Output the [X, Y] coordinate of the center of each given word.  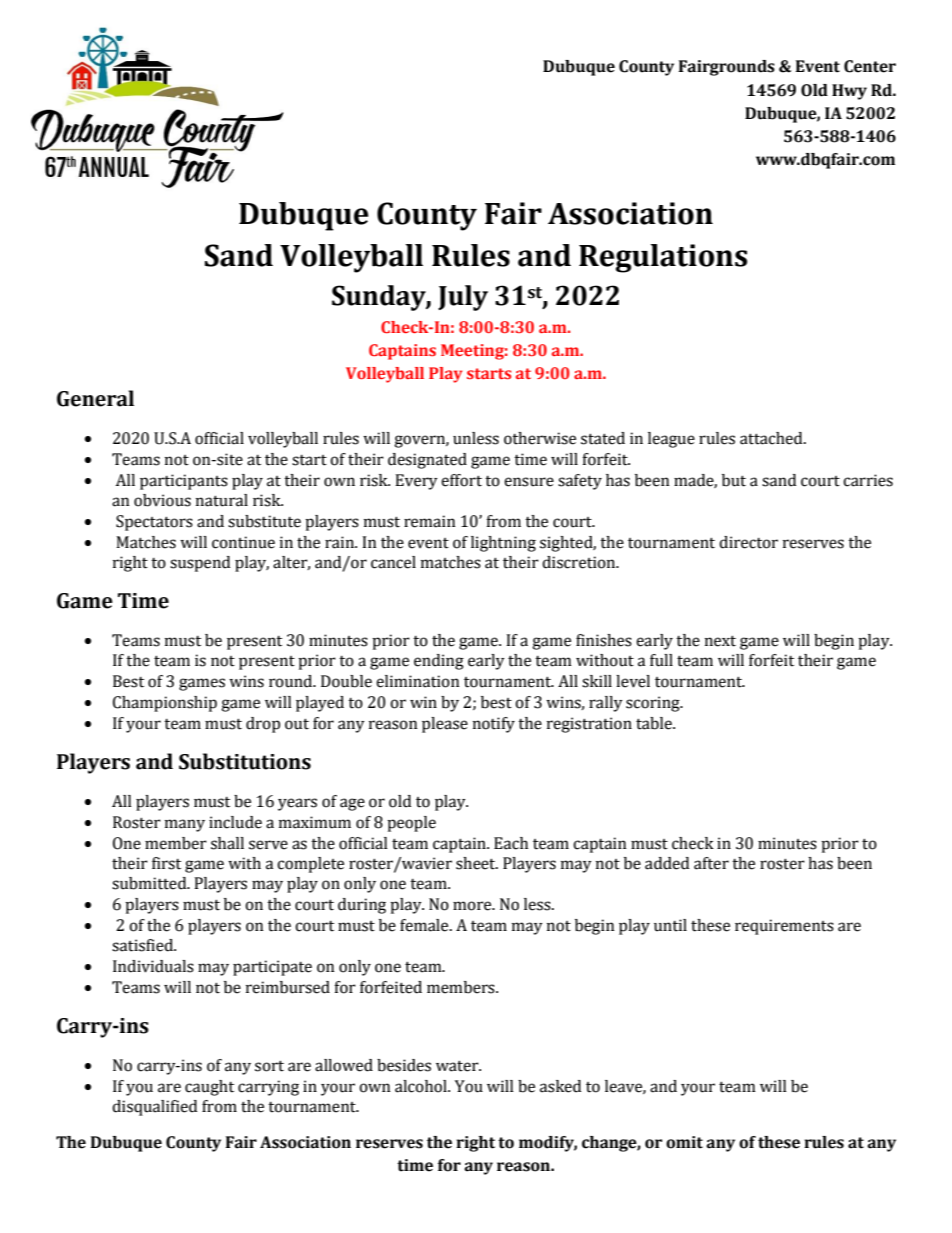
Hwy [849, 92]
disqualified [154, 1108]
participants [184, 482]
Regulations [663, 258]
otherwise [540, 438]
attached [772, 438]
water [458, 1066]
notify [494, 725]
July [463, 298]
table [655, 723]
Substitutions [245, 761]
